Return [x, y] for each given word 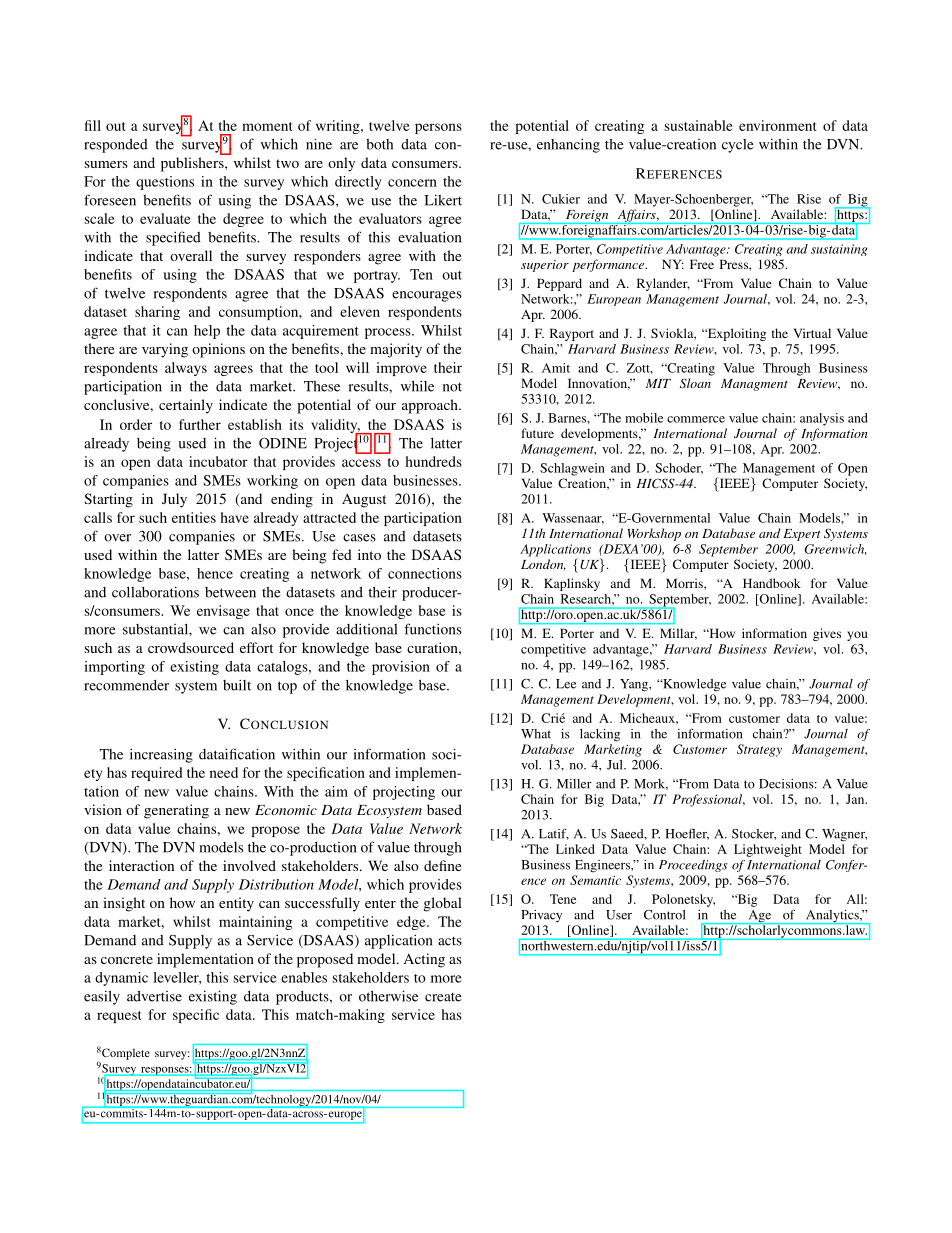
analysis [822, 419]
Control [665, 915]
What [536, 734]
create [443, 997]
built [237, 685]
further [200, 424]
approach [431, 406]
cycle [738, 146]
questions [165, 183]
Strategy [759, 750]
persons [438, 128]
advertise [154, 996]
